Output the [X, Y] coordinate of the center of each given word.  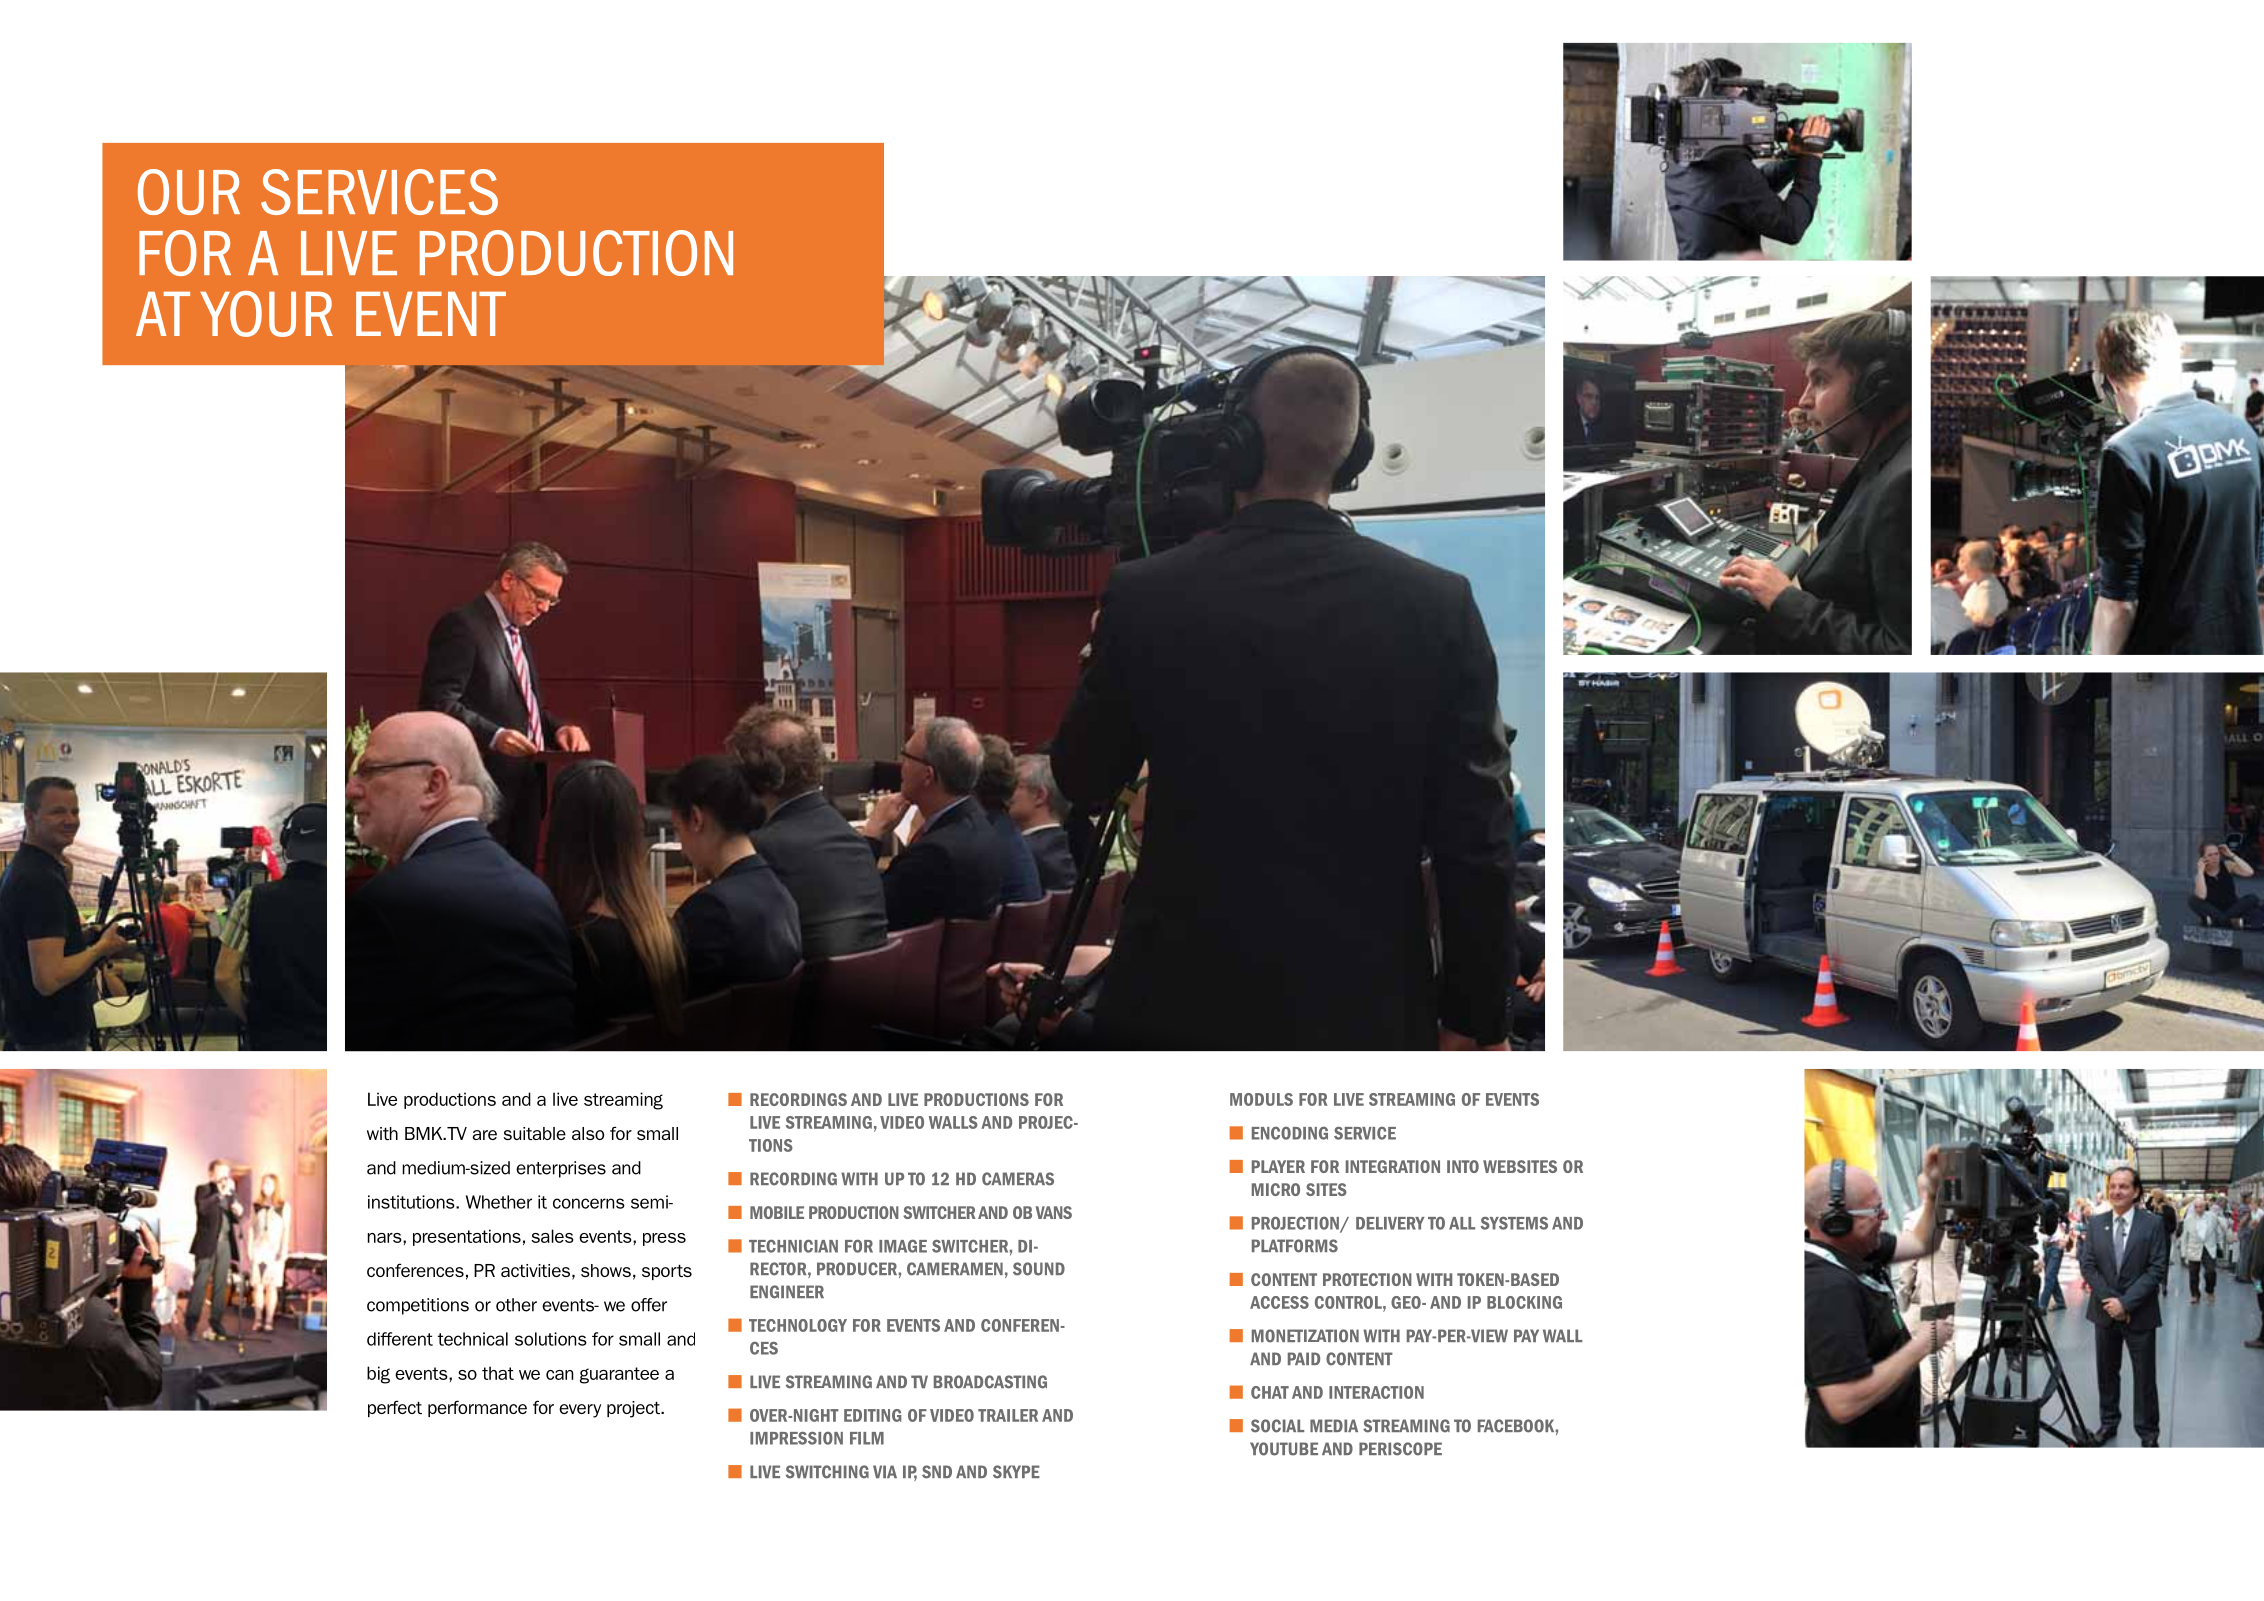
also [588, 1133]
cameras [1018, 1179]
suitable [535, 1133]
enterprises [561, 1169]
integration [1393, 1166]
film [867, 1438]
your [266, 314]
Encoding [1290, 1133]
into [1463, 1166]
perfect [395, 1408]
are [484, 1135]
